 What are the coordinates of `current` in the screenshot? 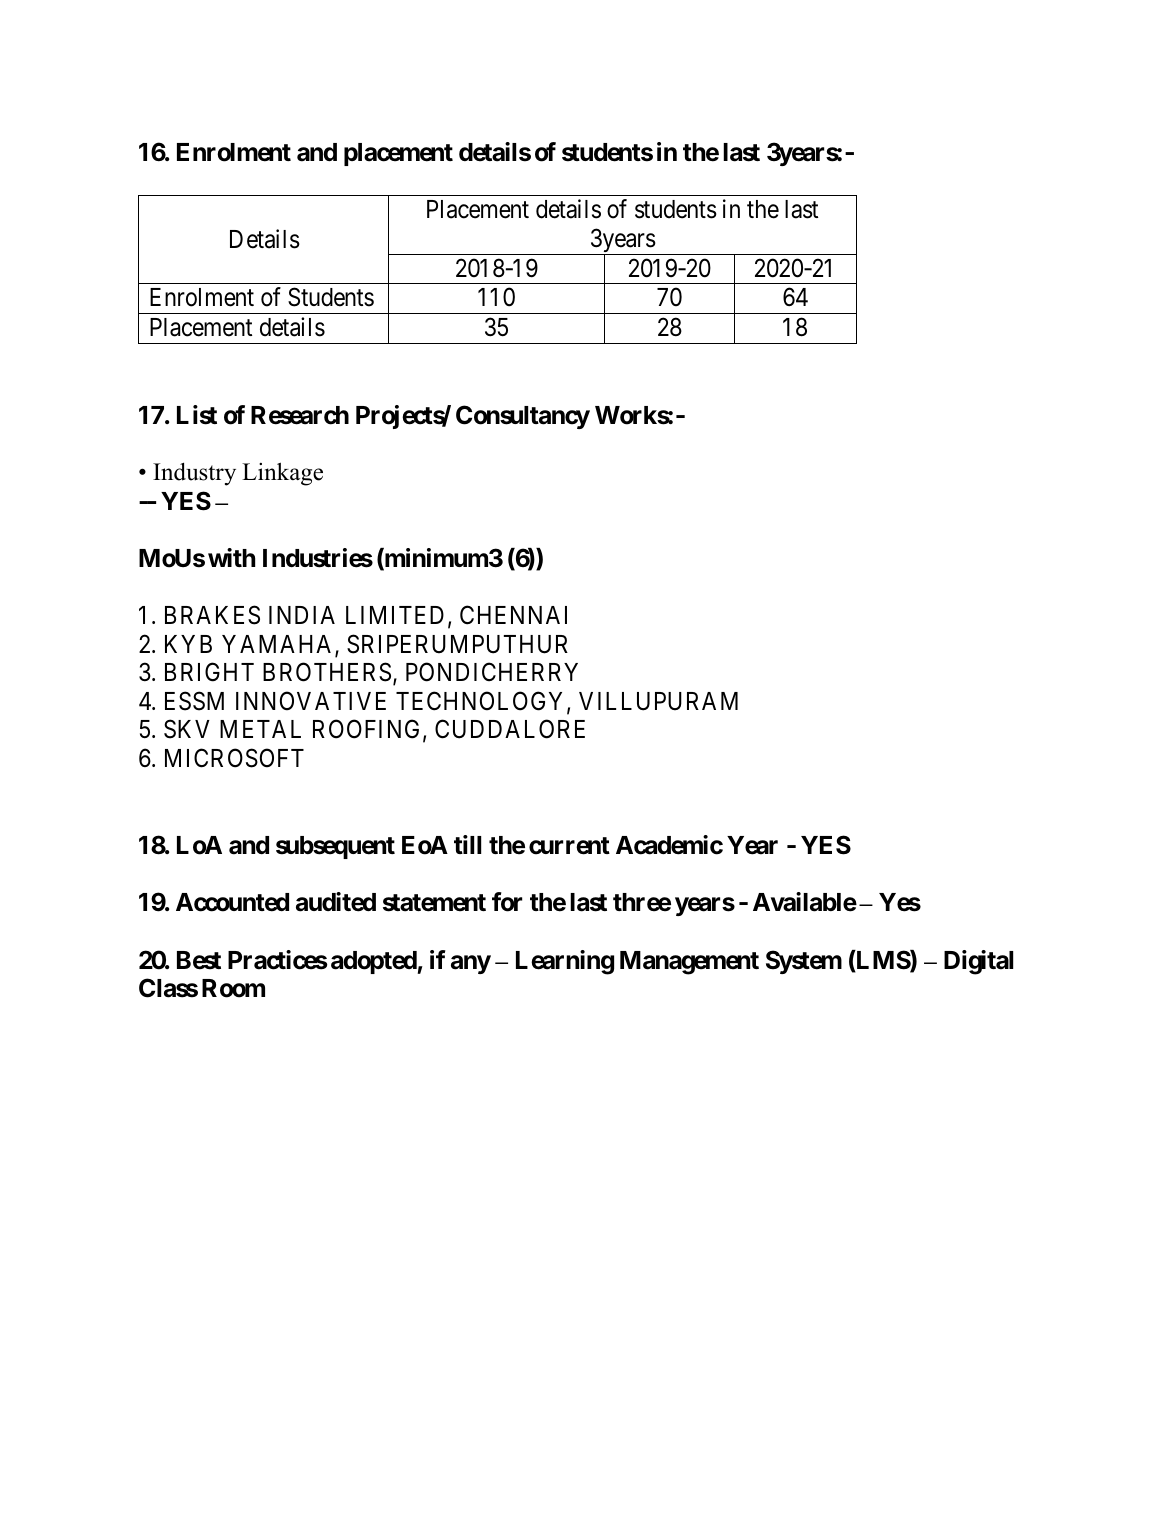 It's located at (569, 846).
